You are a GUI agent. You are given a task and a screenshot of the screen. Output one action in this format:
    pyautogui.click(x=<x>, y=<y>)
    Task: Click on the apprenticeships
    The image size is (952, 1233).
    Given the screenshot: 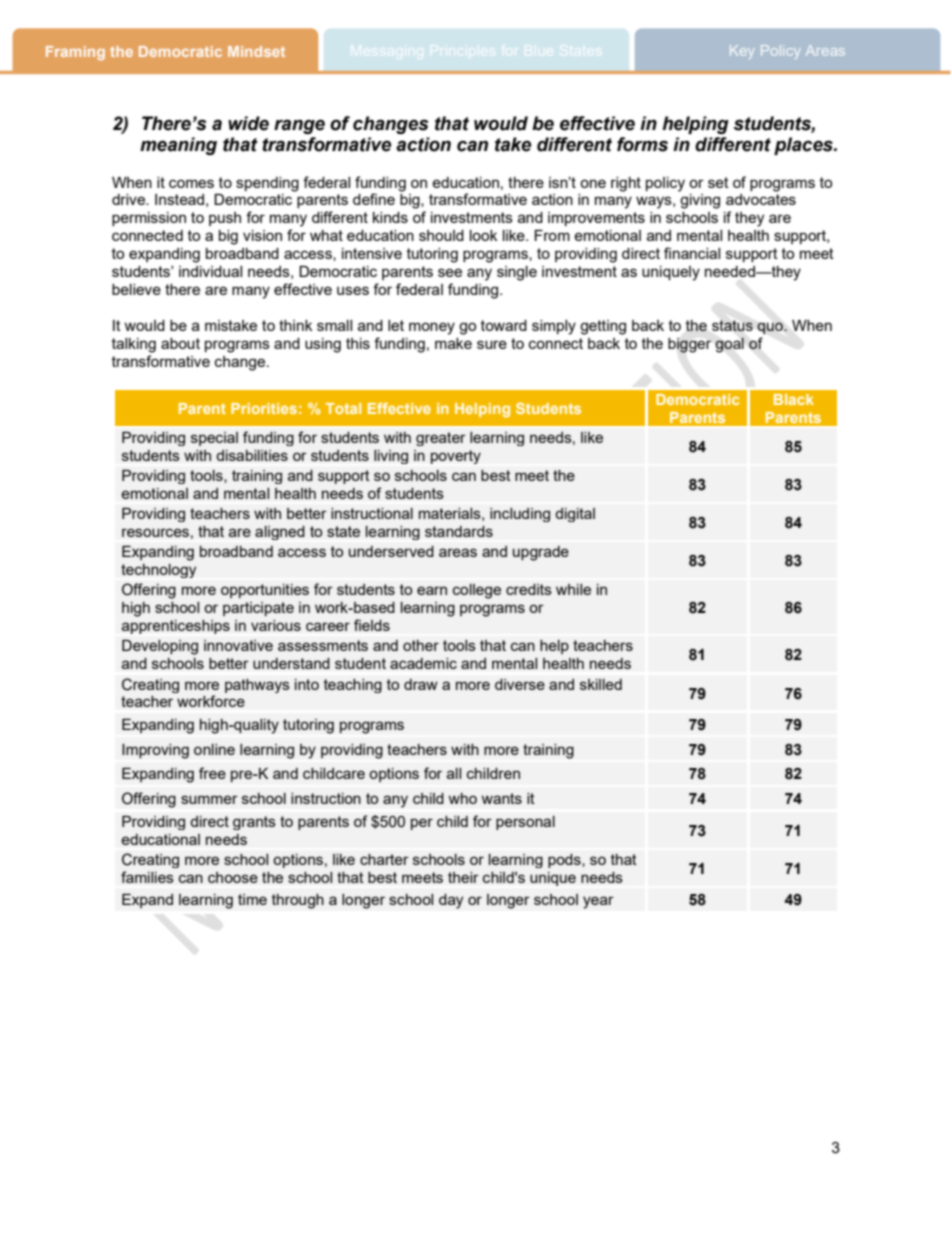 What is the action you would take?
    pyautogui.click(x=176, y=627)
